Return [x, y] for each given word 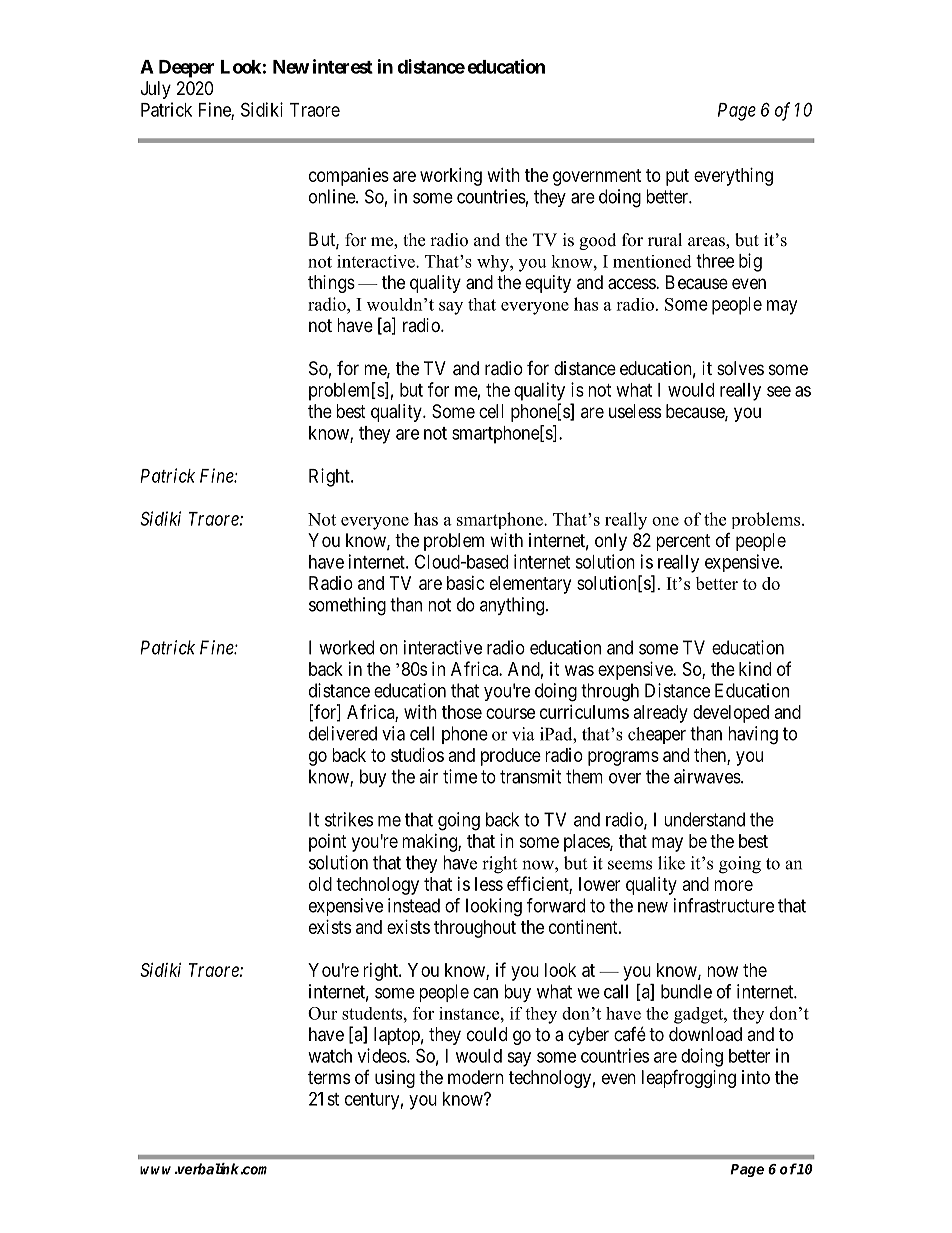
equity [548, 284]
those [462, 712]
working [451, 177]
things [331, 284]
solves [740, 368]
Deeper [186, 69]
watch [330, 1056]
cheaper [657, 735]
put [677, 177]
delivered [343, 733]
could [487, 1034]
